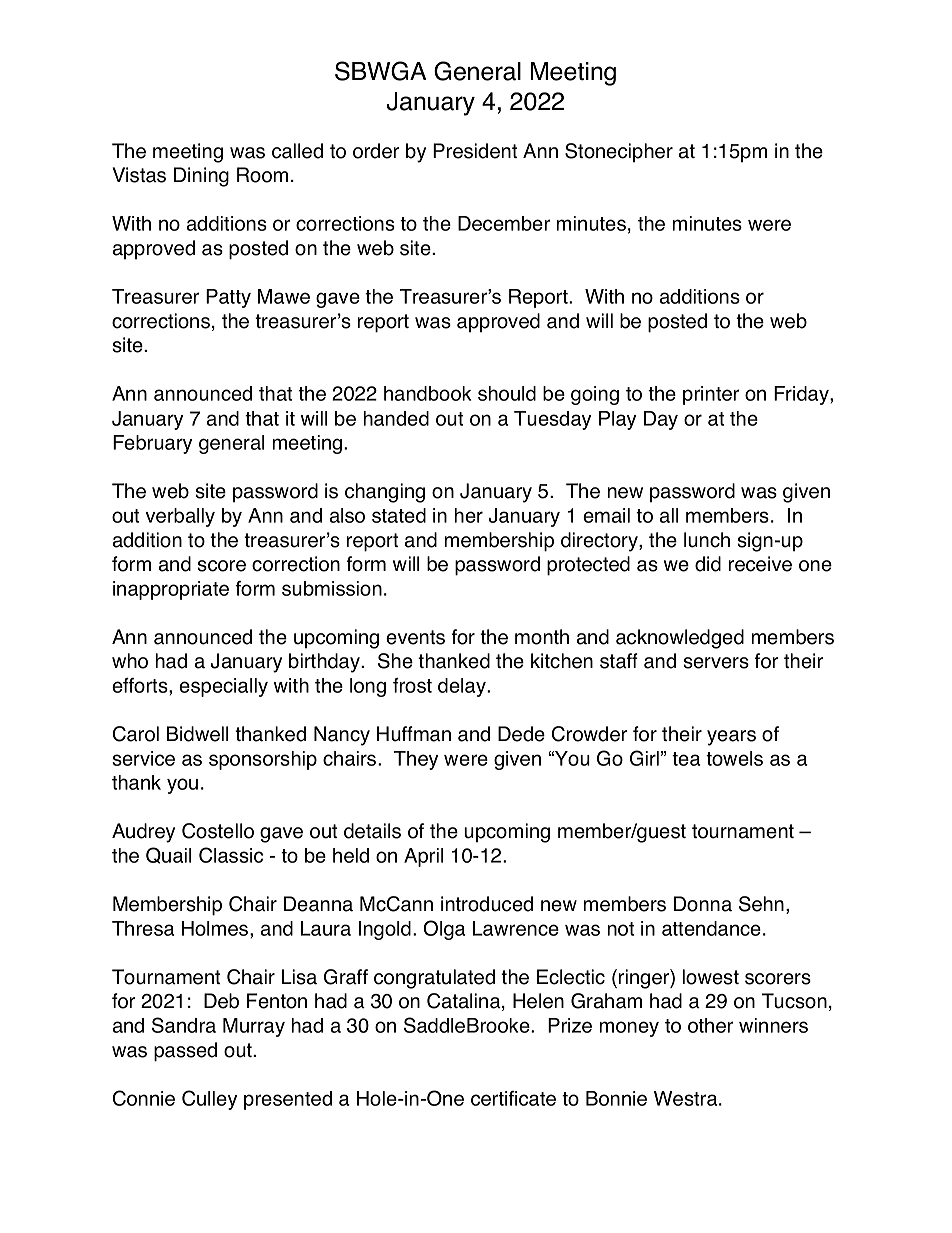  Describe the element at coordinates (487, 904) in the image. I see `introduced` at that location.
